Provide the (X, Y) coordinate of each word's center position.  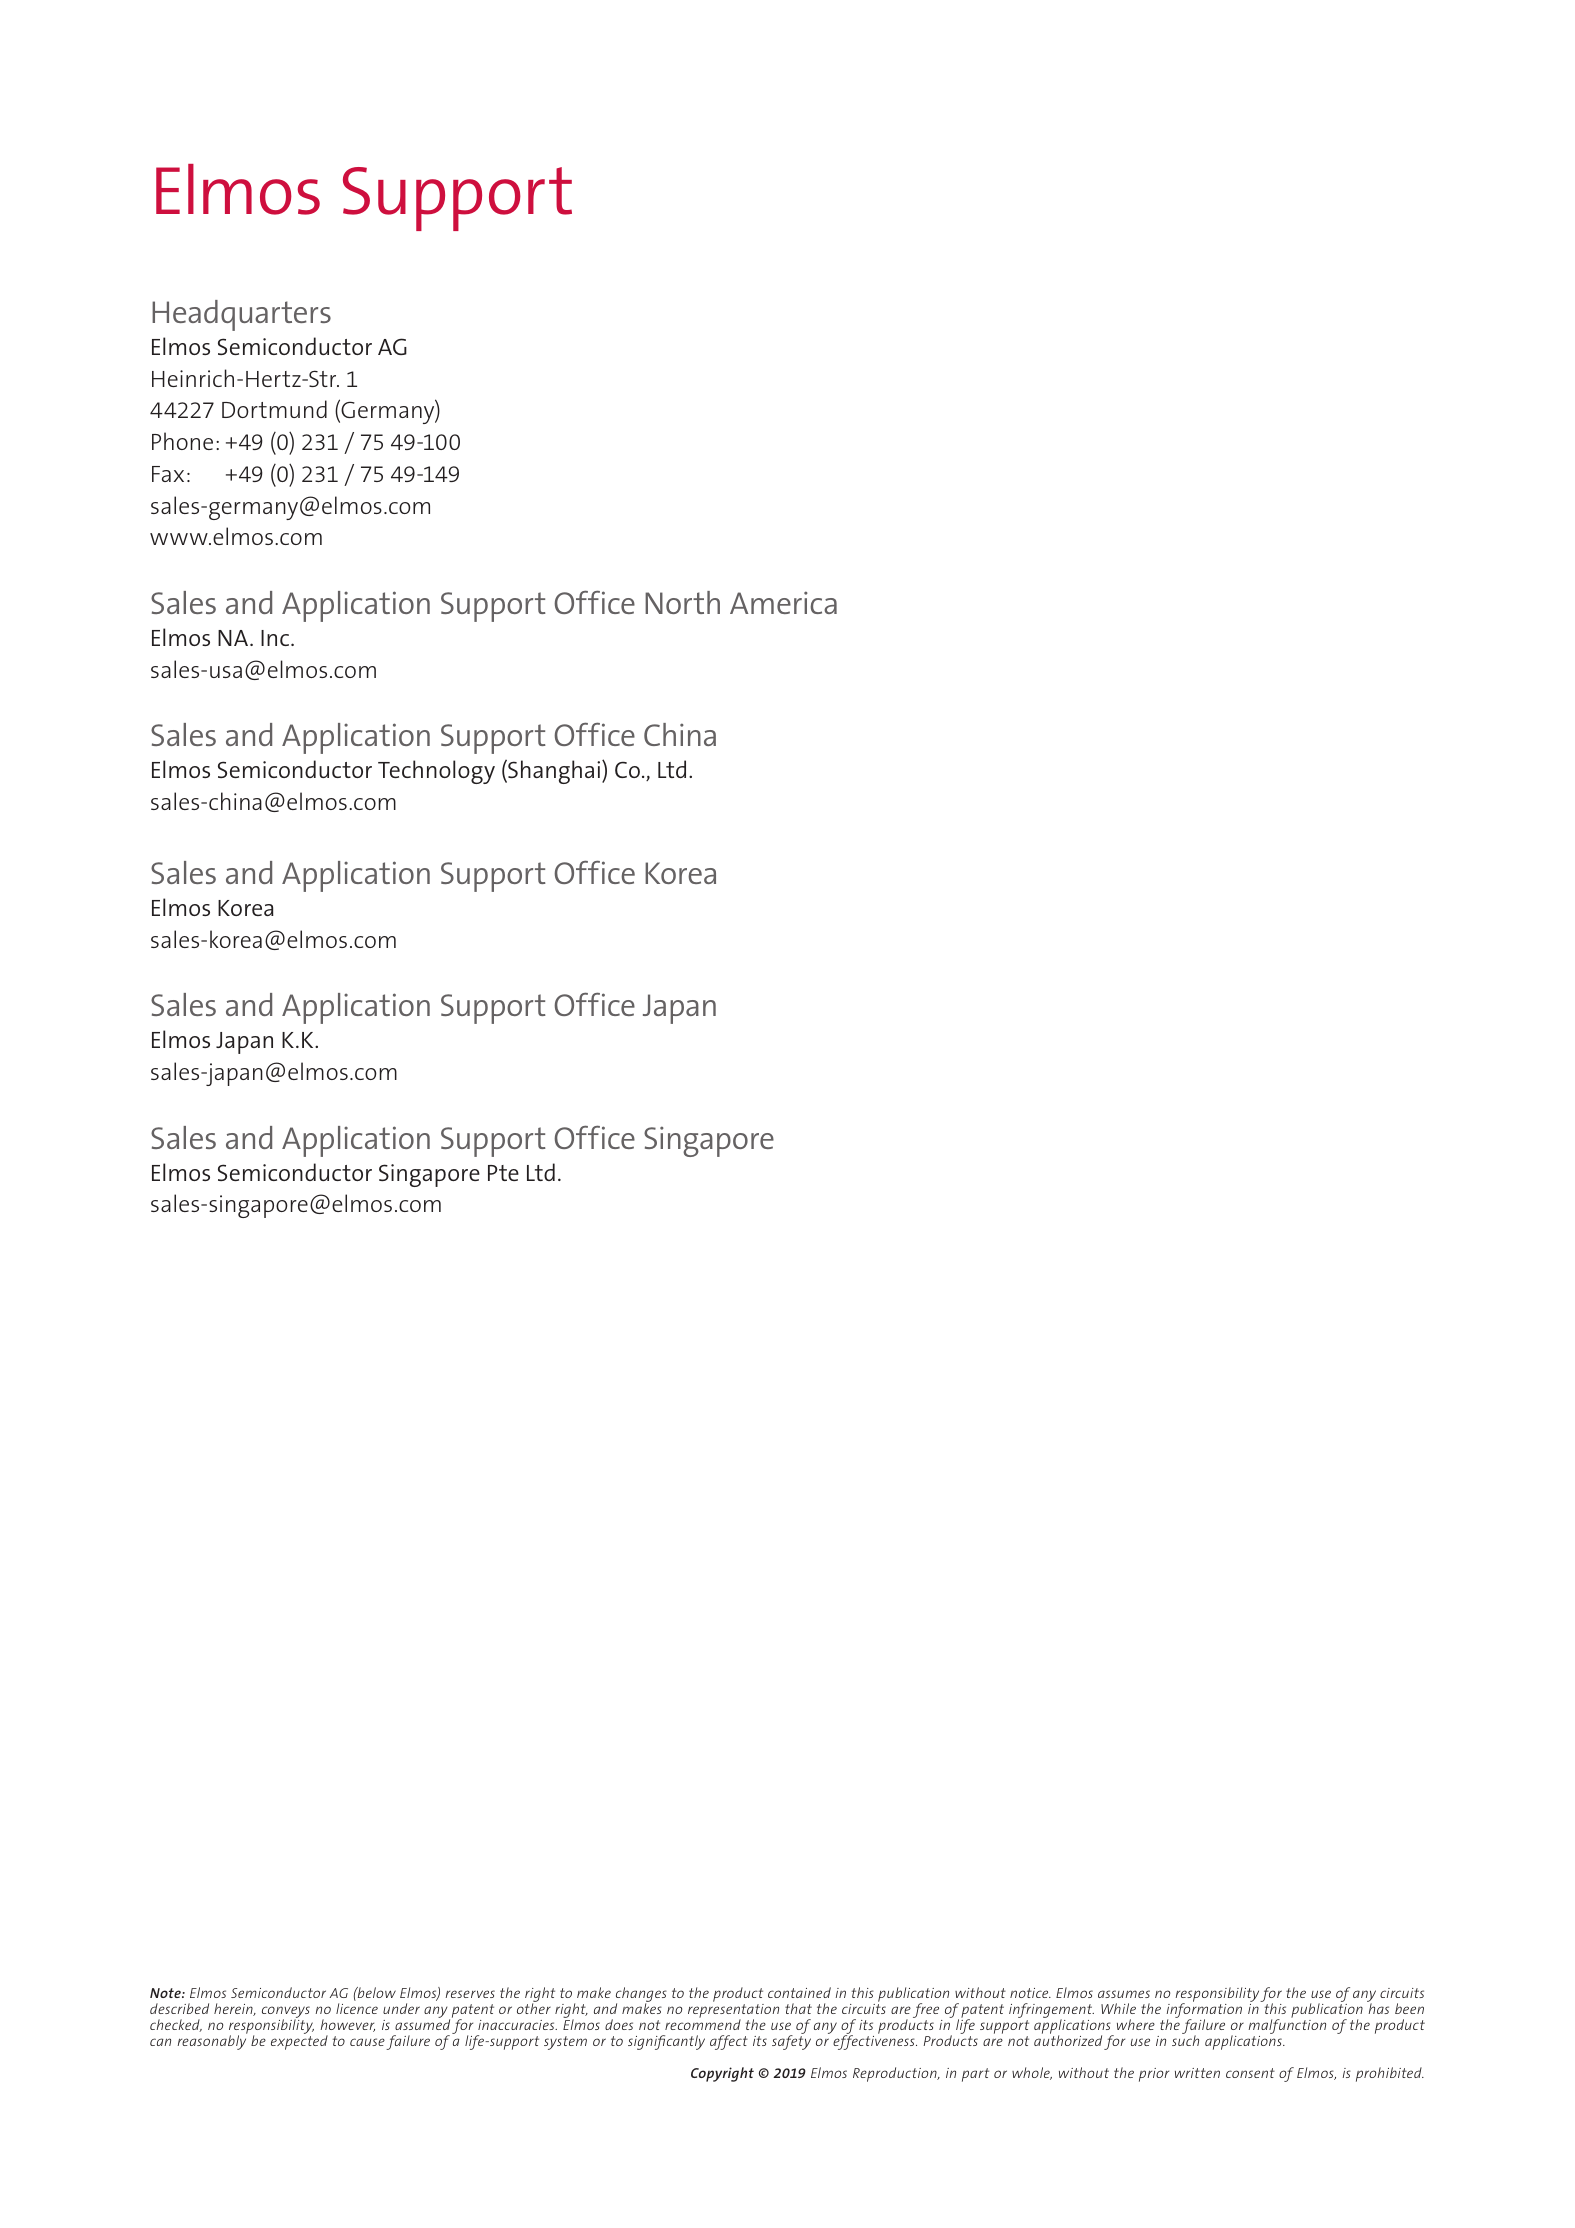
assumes (1124, 1994)
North (682, 602)
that (798, 2008)
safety (791, 2041)
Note (166, 1993)
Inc (276, 638)
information (1204, 2011)
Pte (503, 1173)
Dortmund (274, 409)
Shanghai (554, 772)
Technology (436, 772)
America (783, 602)
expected (299, 2041)
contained (799, 1992)
